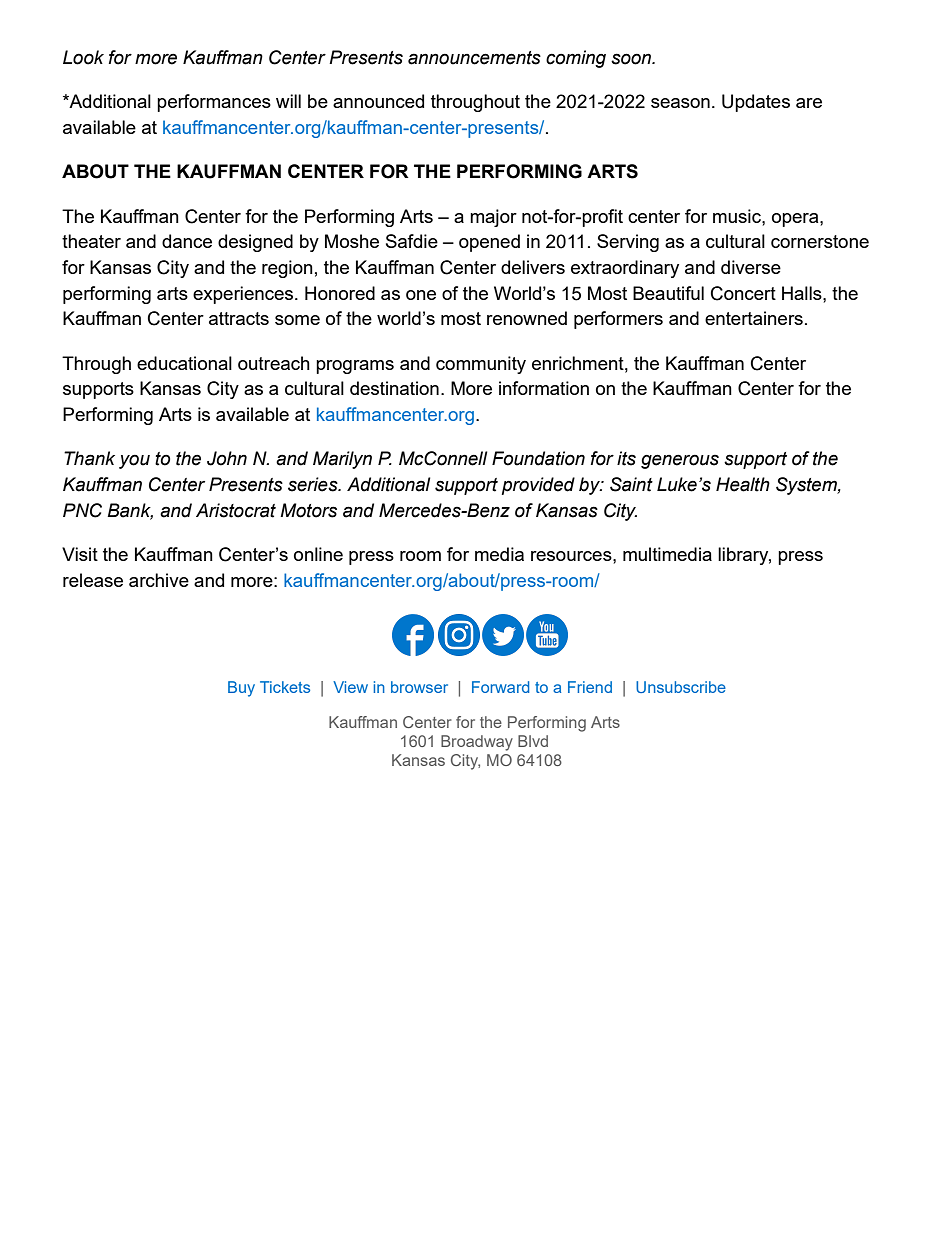 Image resolution: width=952 pixels, height=1233 pixels. Describe the element at coordinates (680, 461) in the screenshot. I see `generous` at that location.
